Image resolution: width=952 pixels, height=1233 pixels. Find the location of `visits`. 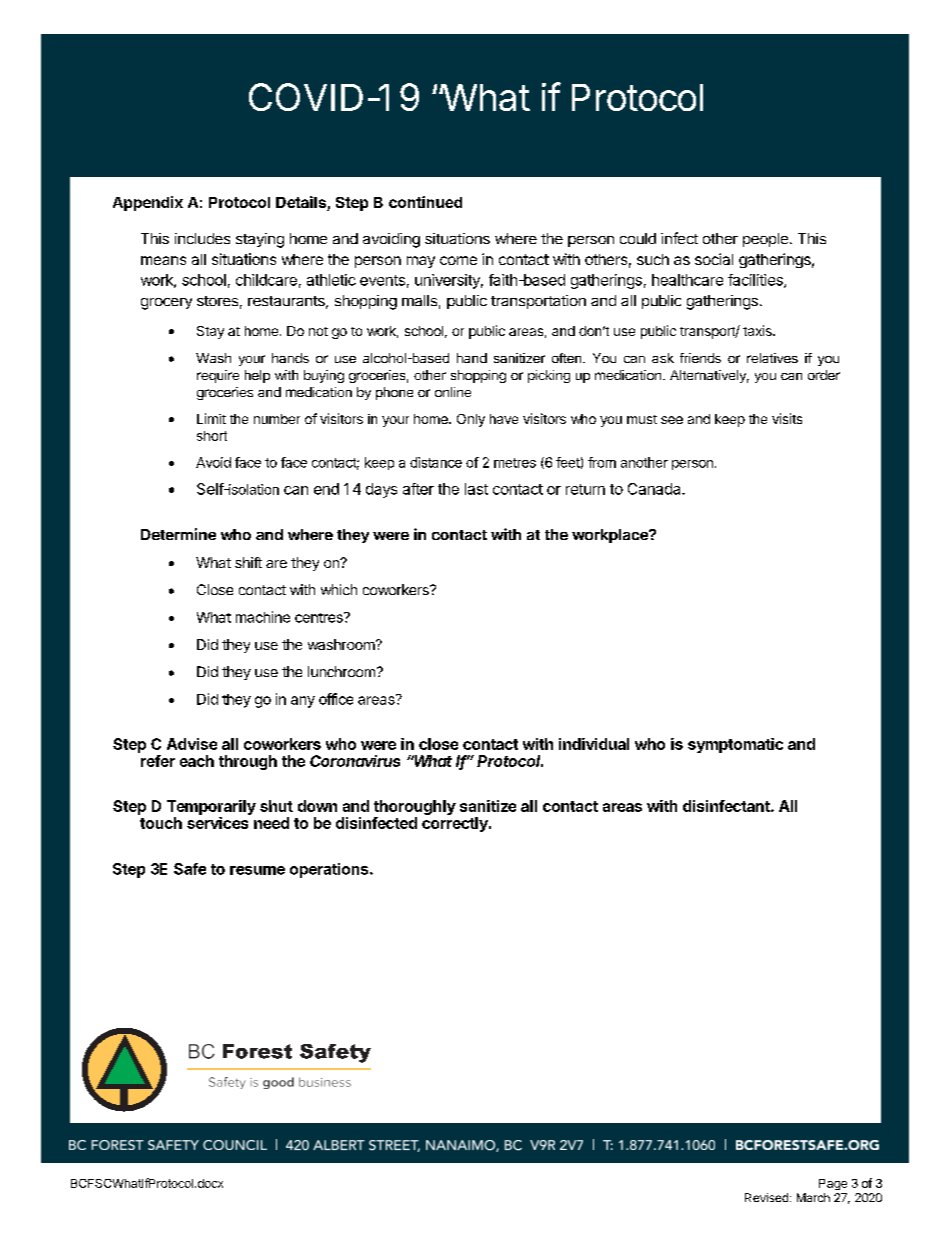

visits is located at coordinates (787, 418).
